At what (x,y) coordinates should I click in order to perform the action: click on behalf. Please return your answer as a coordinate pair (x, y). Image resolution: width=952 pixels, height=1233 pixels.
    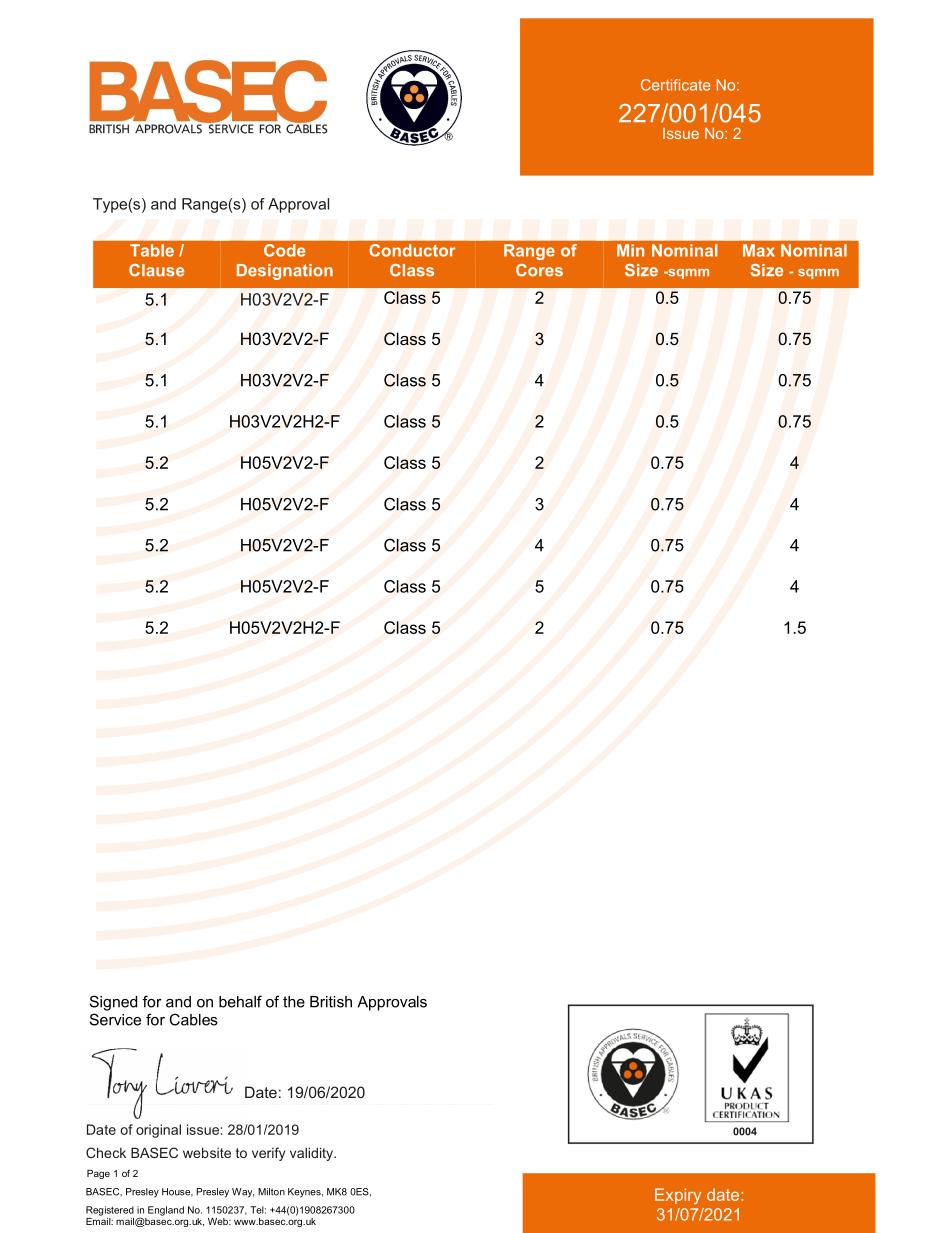
    Looking at the image, I should click on (240, 1001).
